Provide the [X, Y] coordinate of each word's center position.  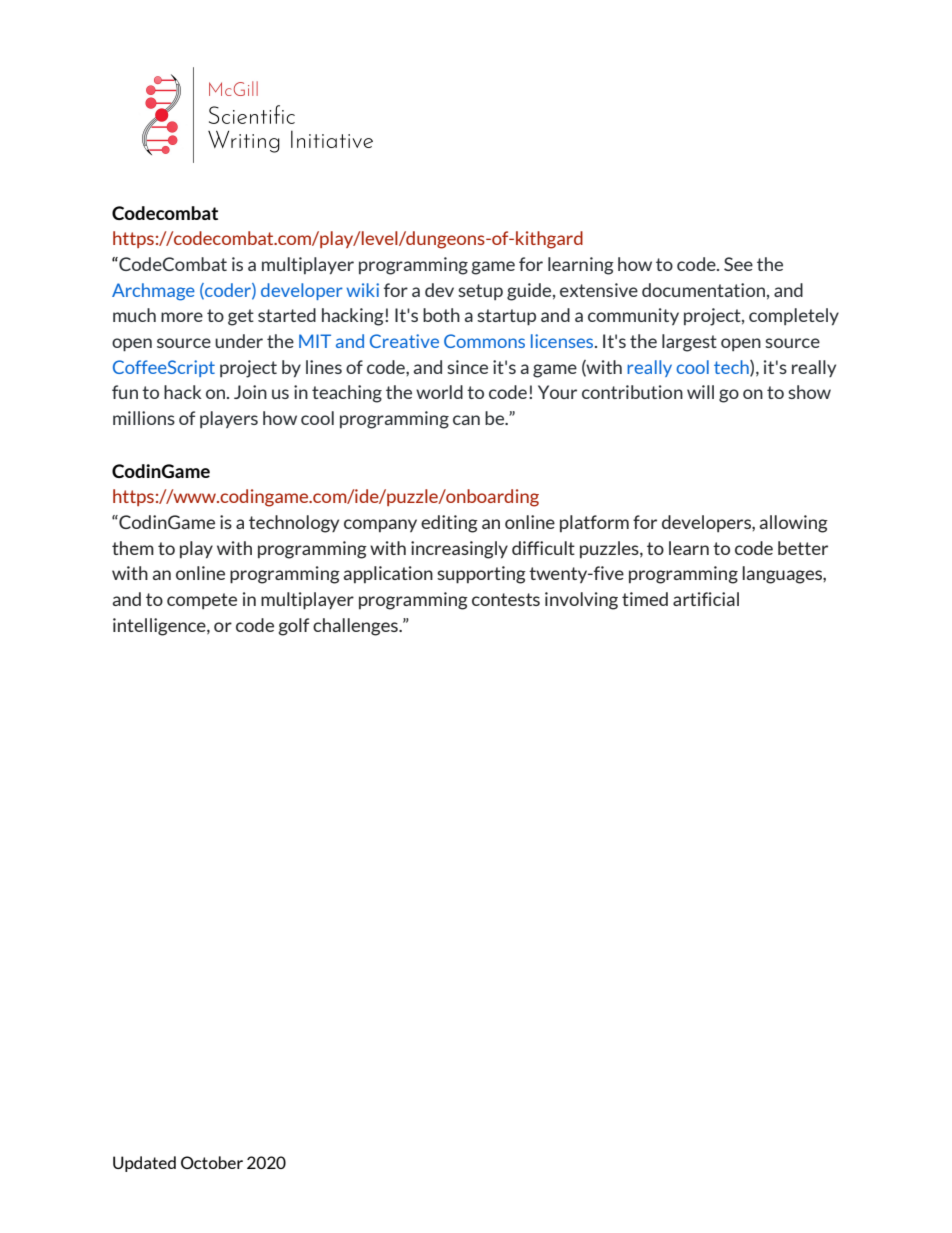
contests [506, 599]
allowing [793, 524]
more [182, 317]
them [133, 548]
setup [480, 292]
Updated [144, 1164]
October [212, 1162]
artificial [706, 599]
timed [645, 599]
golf [293, 627]
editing [449, 524]
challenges [356, 627]
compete [202, 601]
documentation [703, 290]
